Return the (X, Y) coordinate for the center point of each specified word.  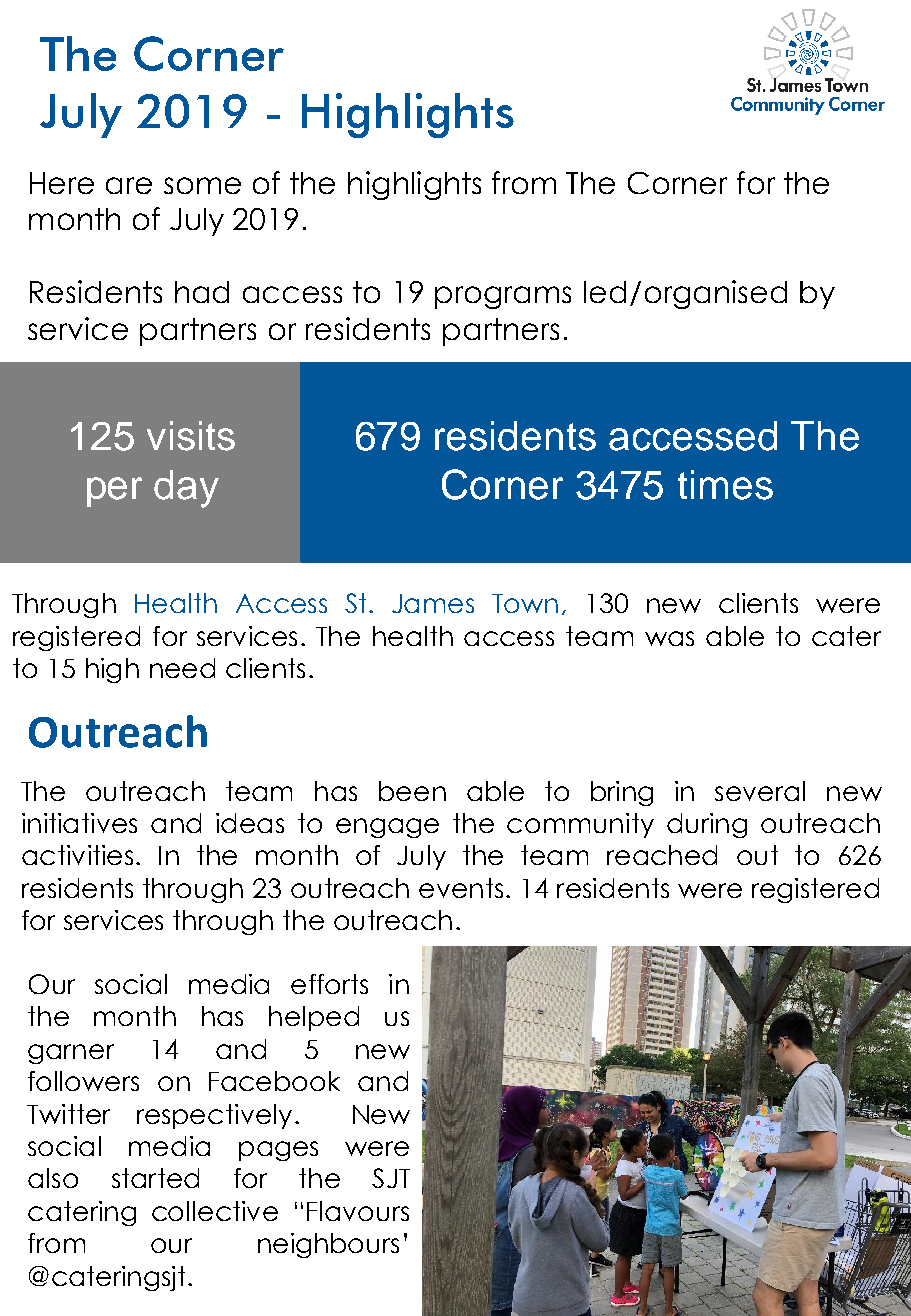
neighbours (328, 1245)
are (129, 185)
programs (503, 297)
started (155, 1178)
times (725, 485)
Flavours (358, 1211)
